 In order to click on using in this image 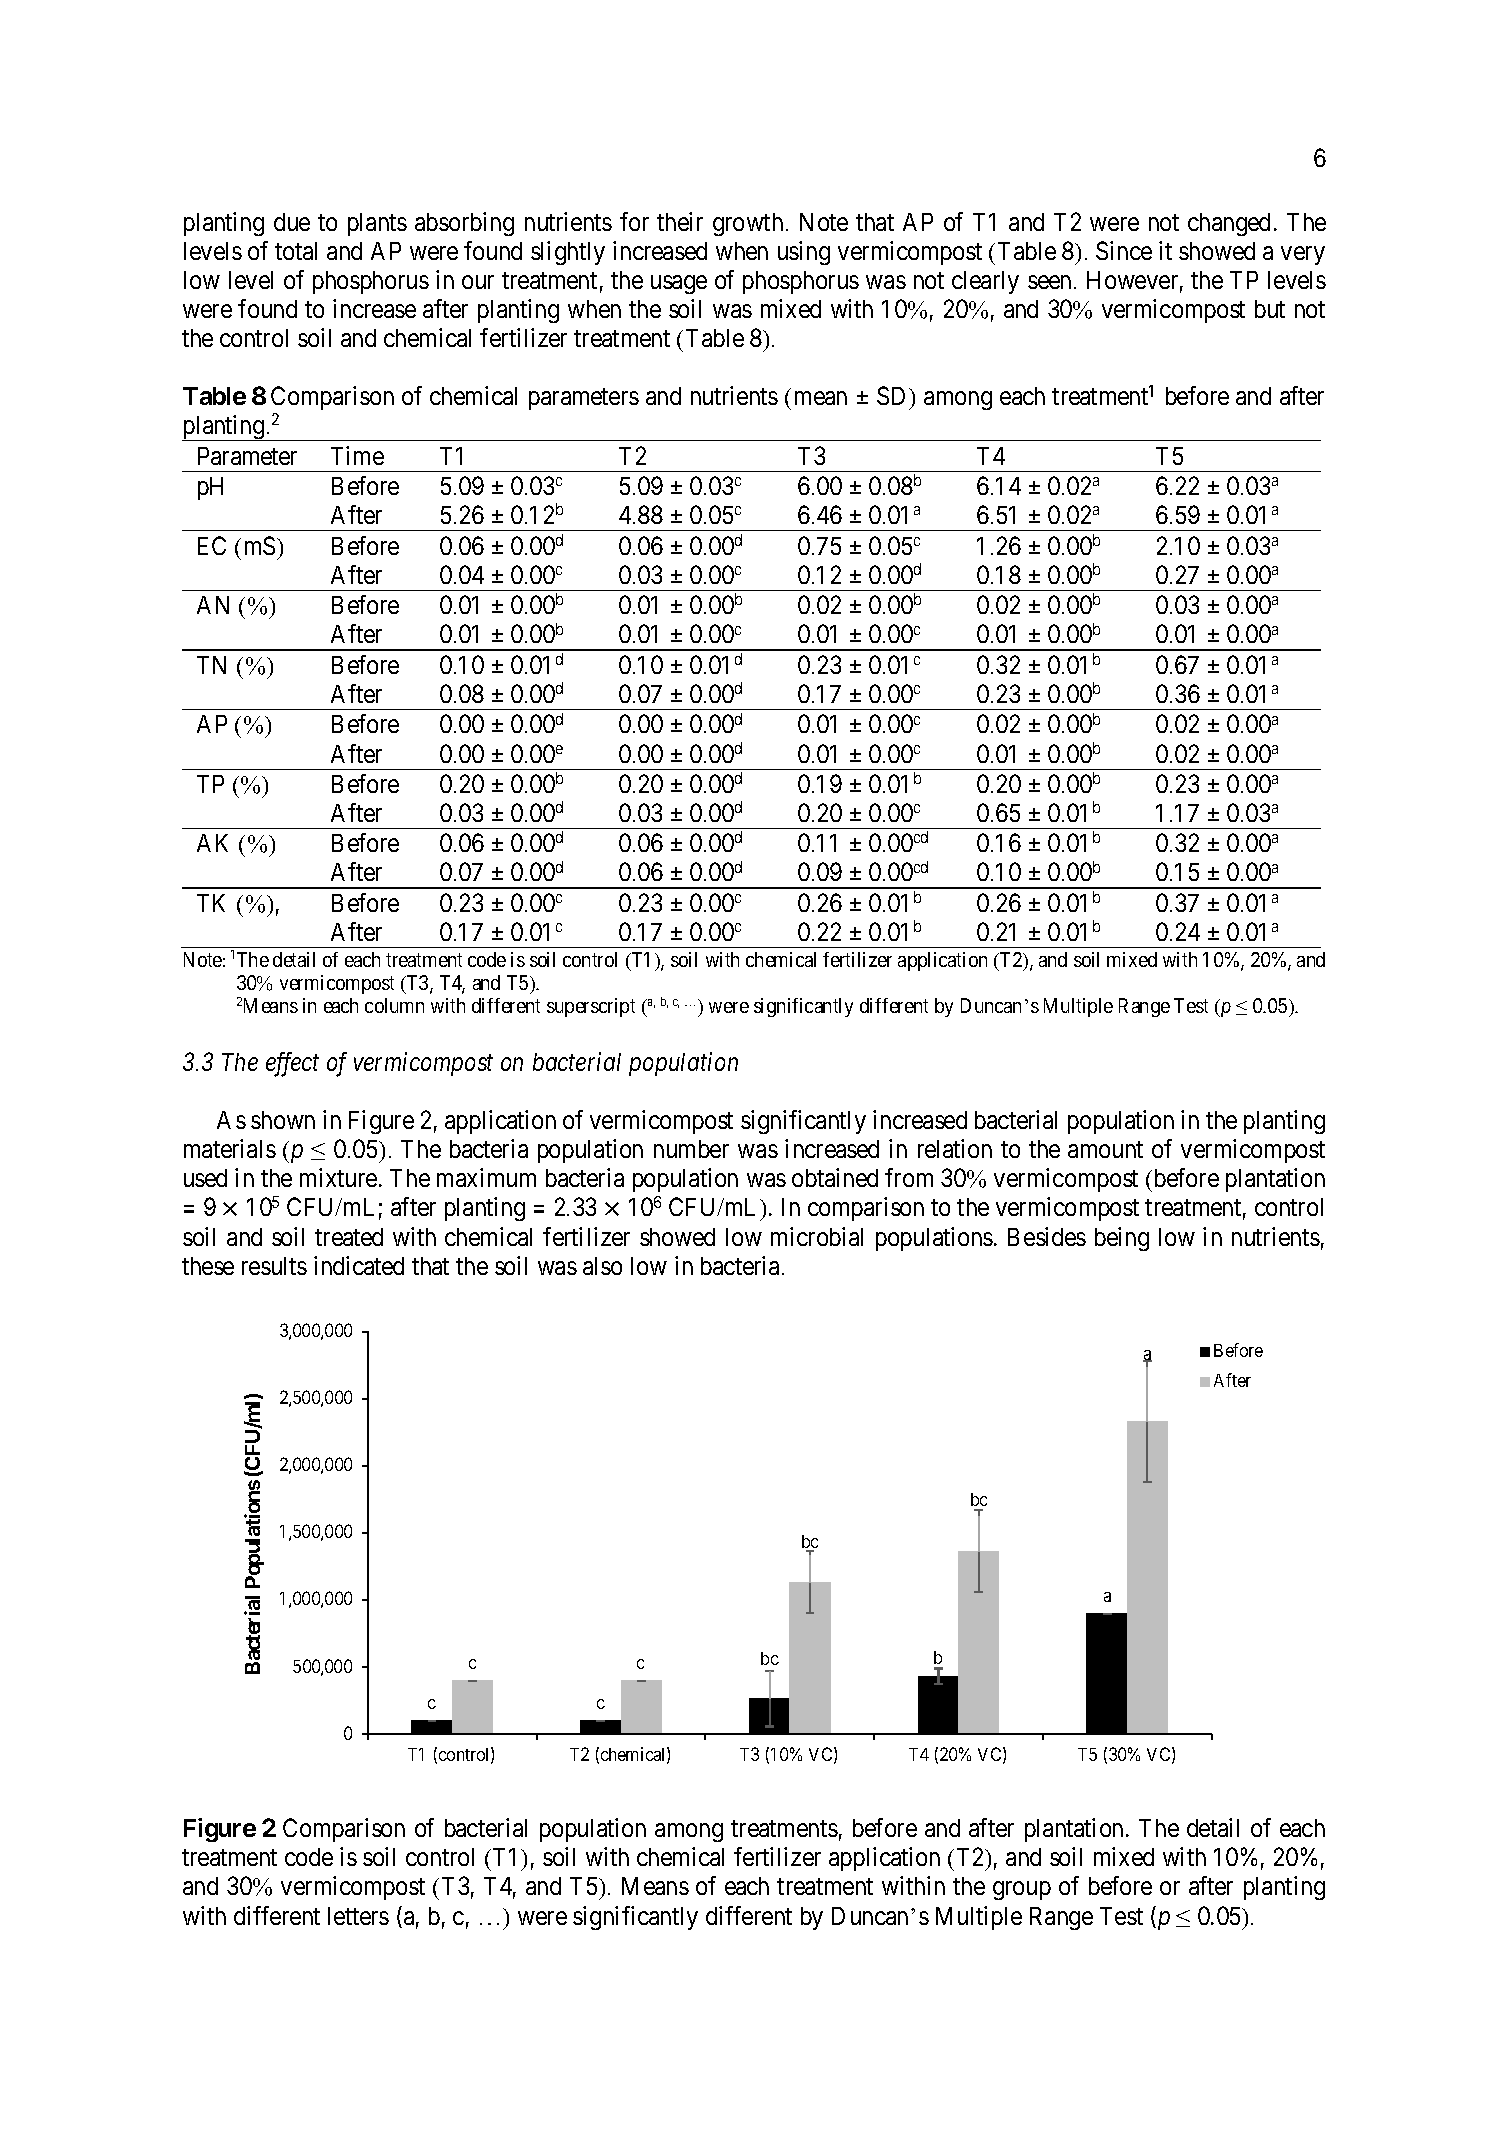, I will do `click(804, 253)`.
